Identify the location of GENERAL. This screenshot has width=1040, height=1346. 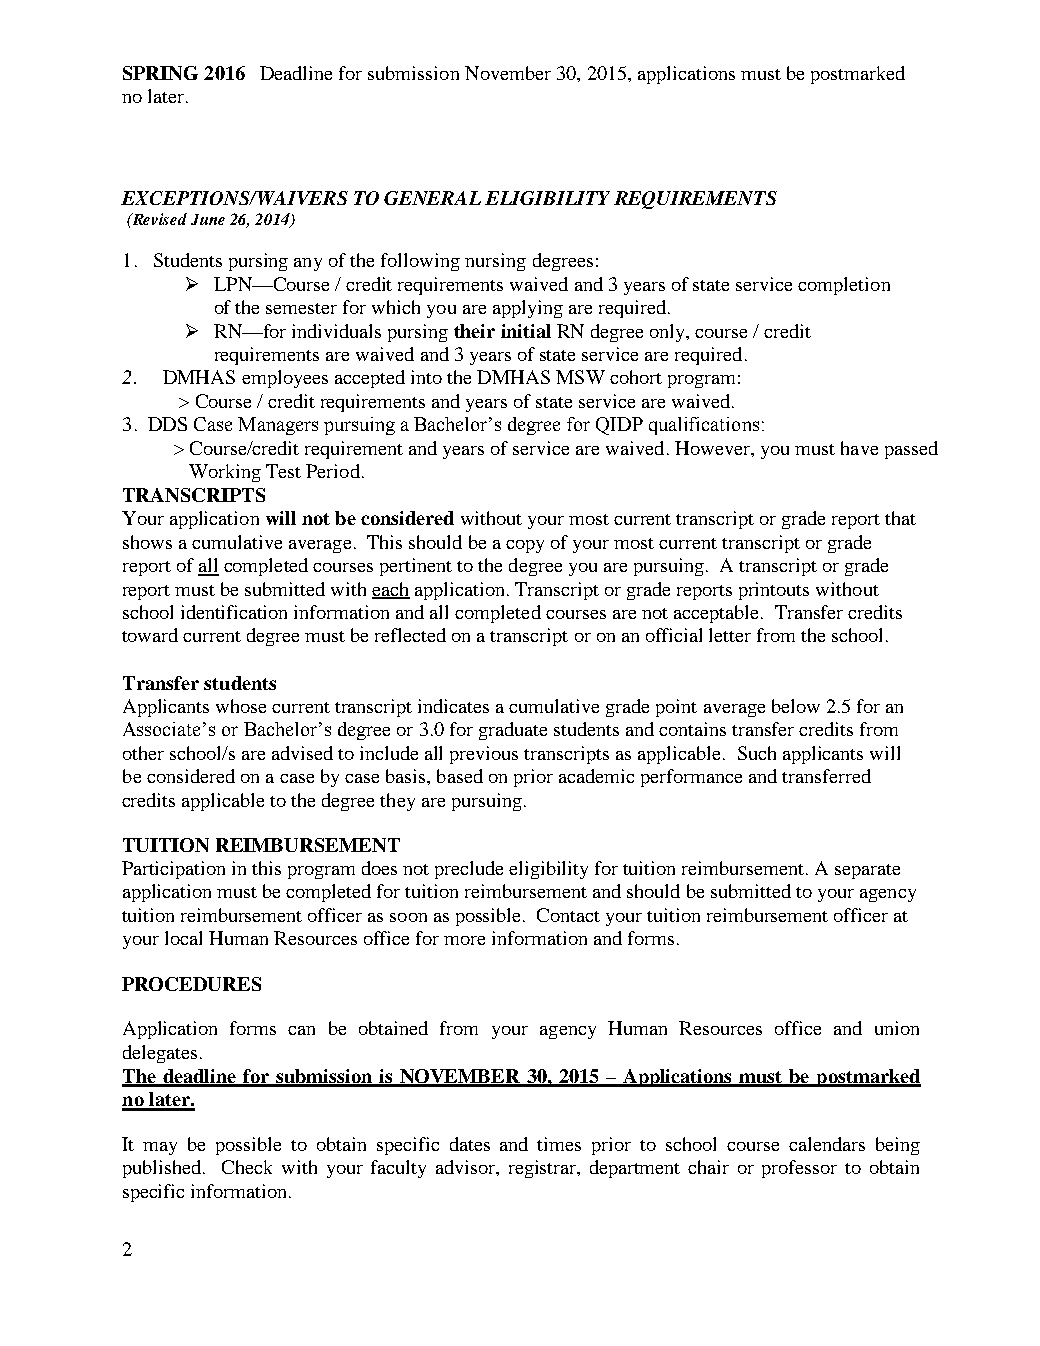
(432, 198).
